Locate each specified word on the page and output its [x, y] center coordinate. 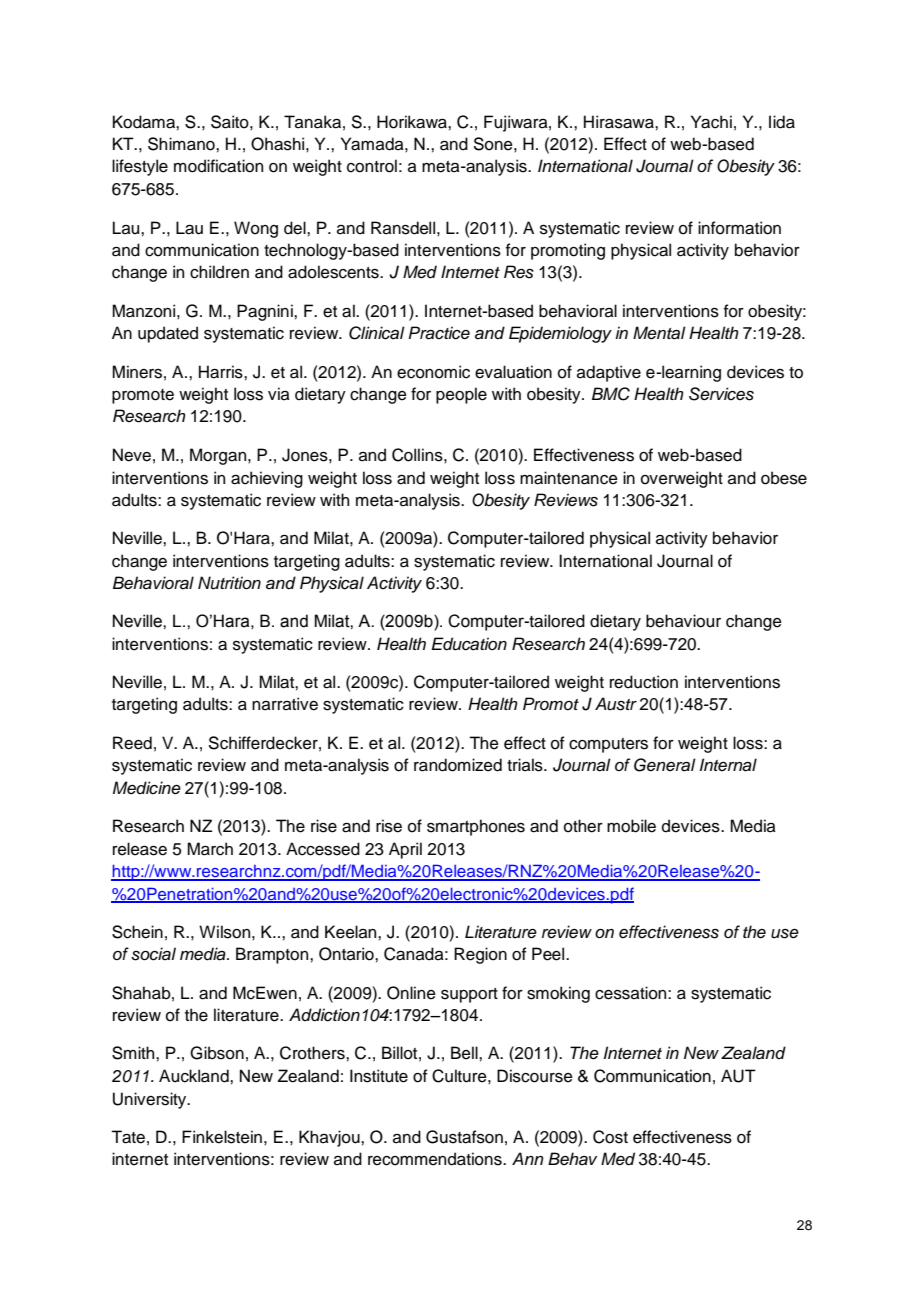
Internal [728, 765]
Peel [549, 954]
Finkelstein [222, 1137]
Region [480, 955]
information [739, 228]
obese [784, 478]
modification [218, 166]
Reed [132, 743]
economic [433, 372]
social [153, 954]
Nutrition [229, 583]
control [372, 166]
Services [721, 394]
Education [469, 644]
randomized [458, 765]
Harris [222, 372]
